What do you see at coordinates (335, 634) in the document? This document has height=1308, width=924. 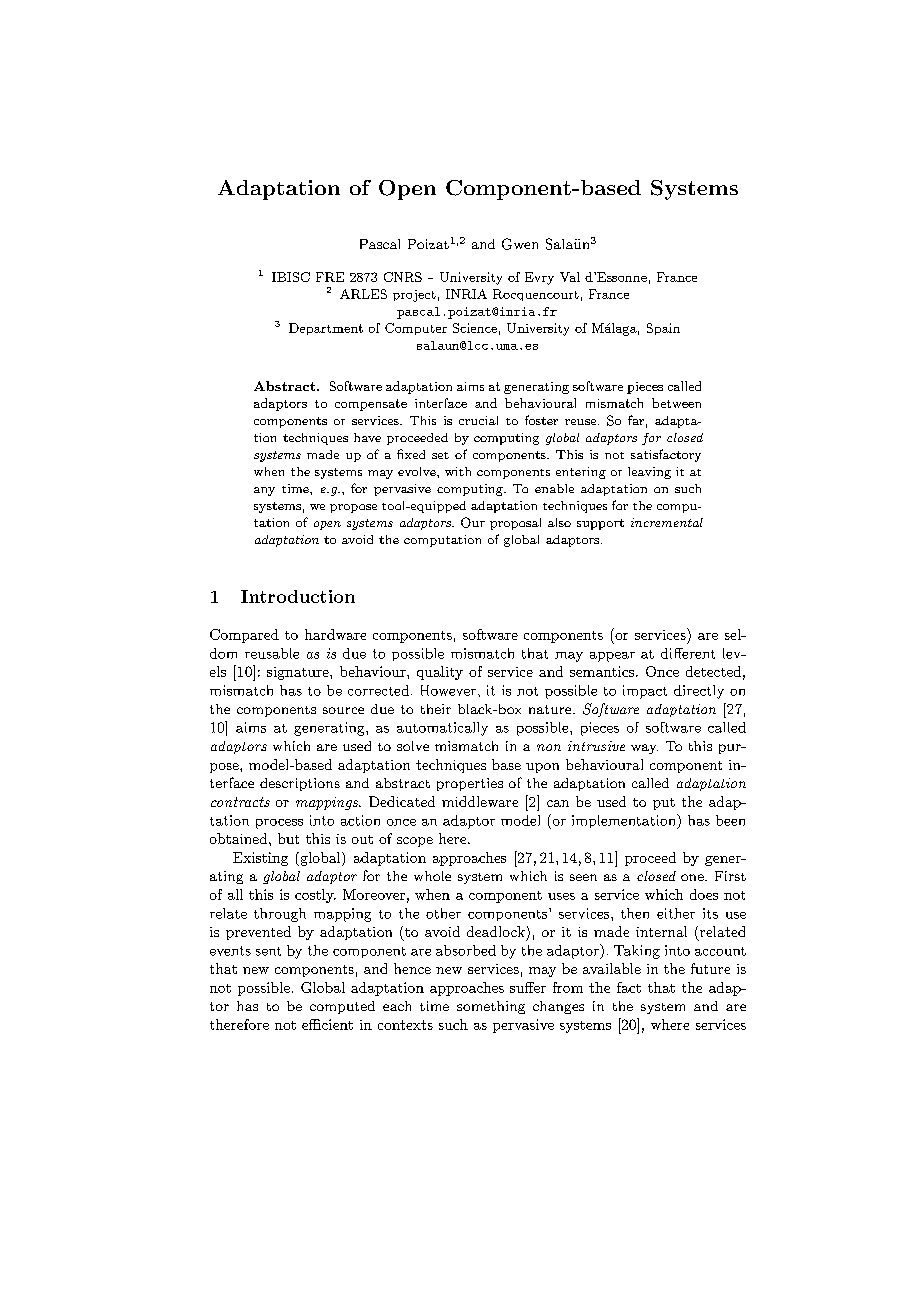 I see `hardware` at bounding box center [335, 634].
